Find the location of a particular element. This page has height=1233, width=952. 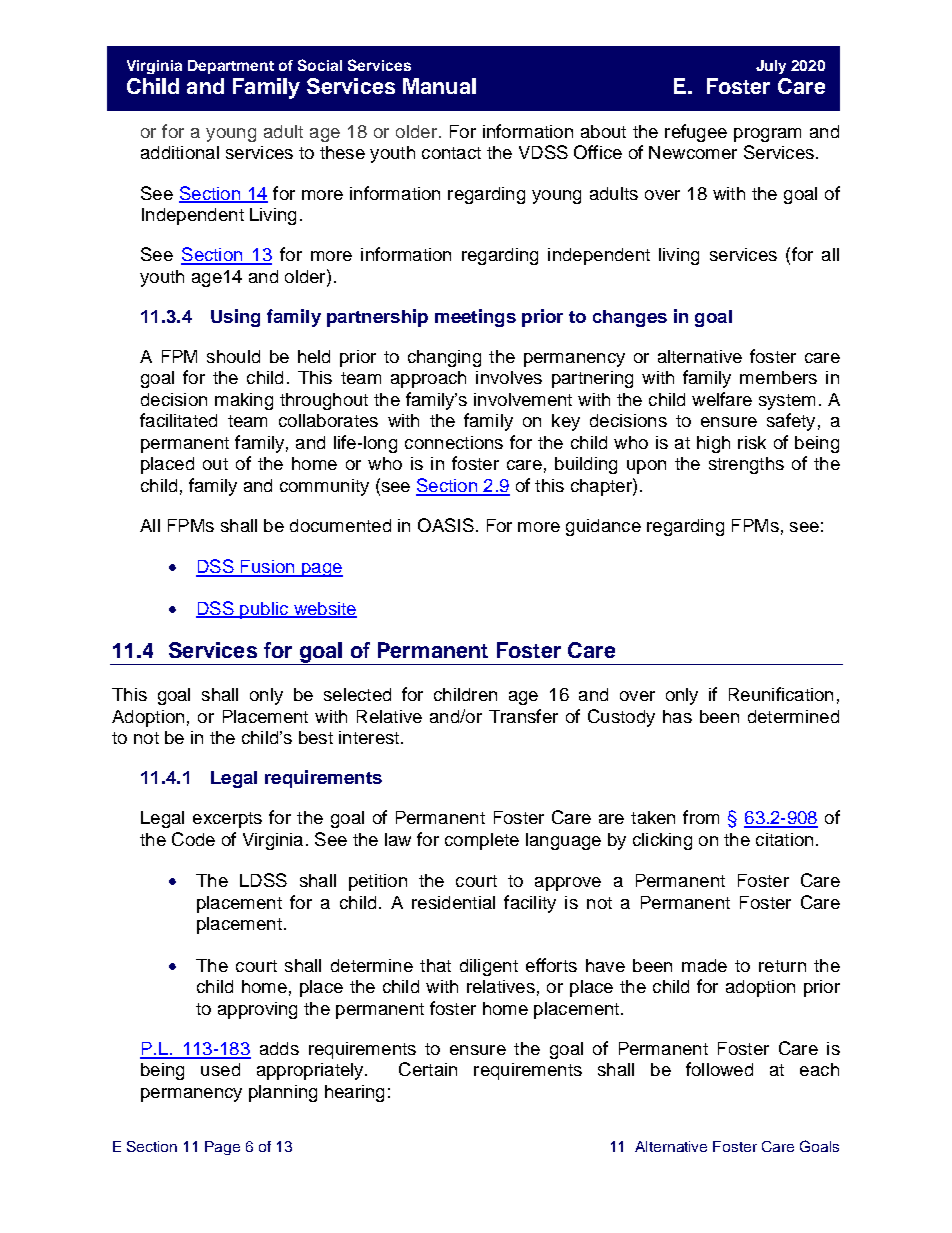

Manual is located at coordinates (439, 86).
